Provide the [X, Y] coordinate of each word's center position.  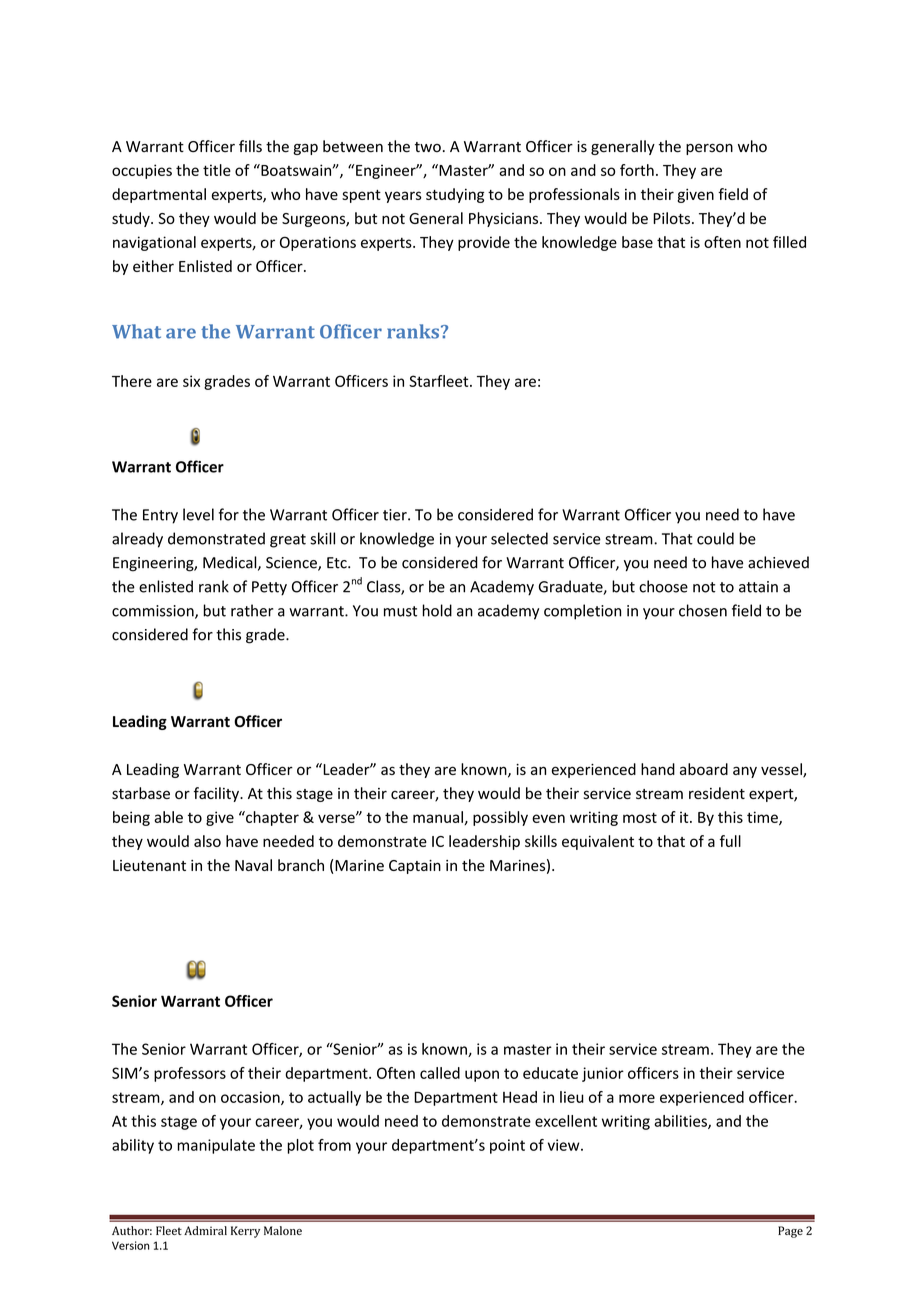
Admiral [205, 1230]
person [709, 149]
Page [790, 1232]
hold [437, 610]
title [217, 170]
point [507, 1146]
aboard [704, 769]
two [428, 147]
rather [252, 610]
